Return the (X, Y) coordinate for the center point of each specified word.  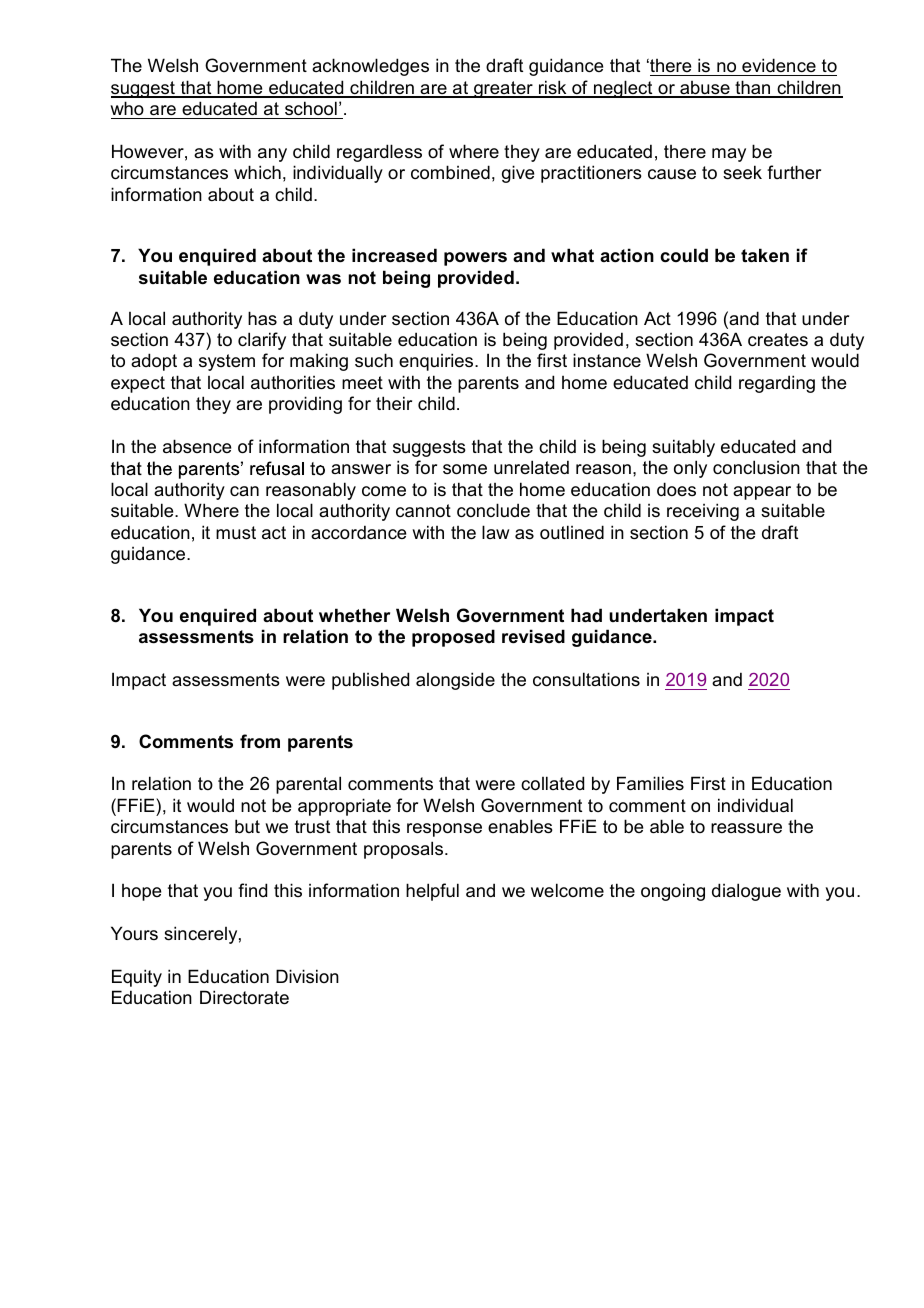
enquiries (437, 362)
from (260, 741)
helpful (432, 892)
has (262, 318)
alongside (455, 681)
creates (778, 340)
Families (650, 783)
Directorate (244, 997)
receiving (703, 512)
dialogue (746, 892)
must (236, 533)
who (127, 108)
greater (503, 89)
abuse (705, 89)
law (495, 532)
